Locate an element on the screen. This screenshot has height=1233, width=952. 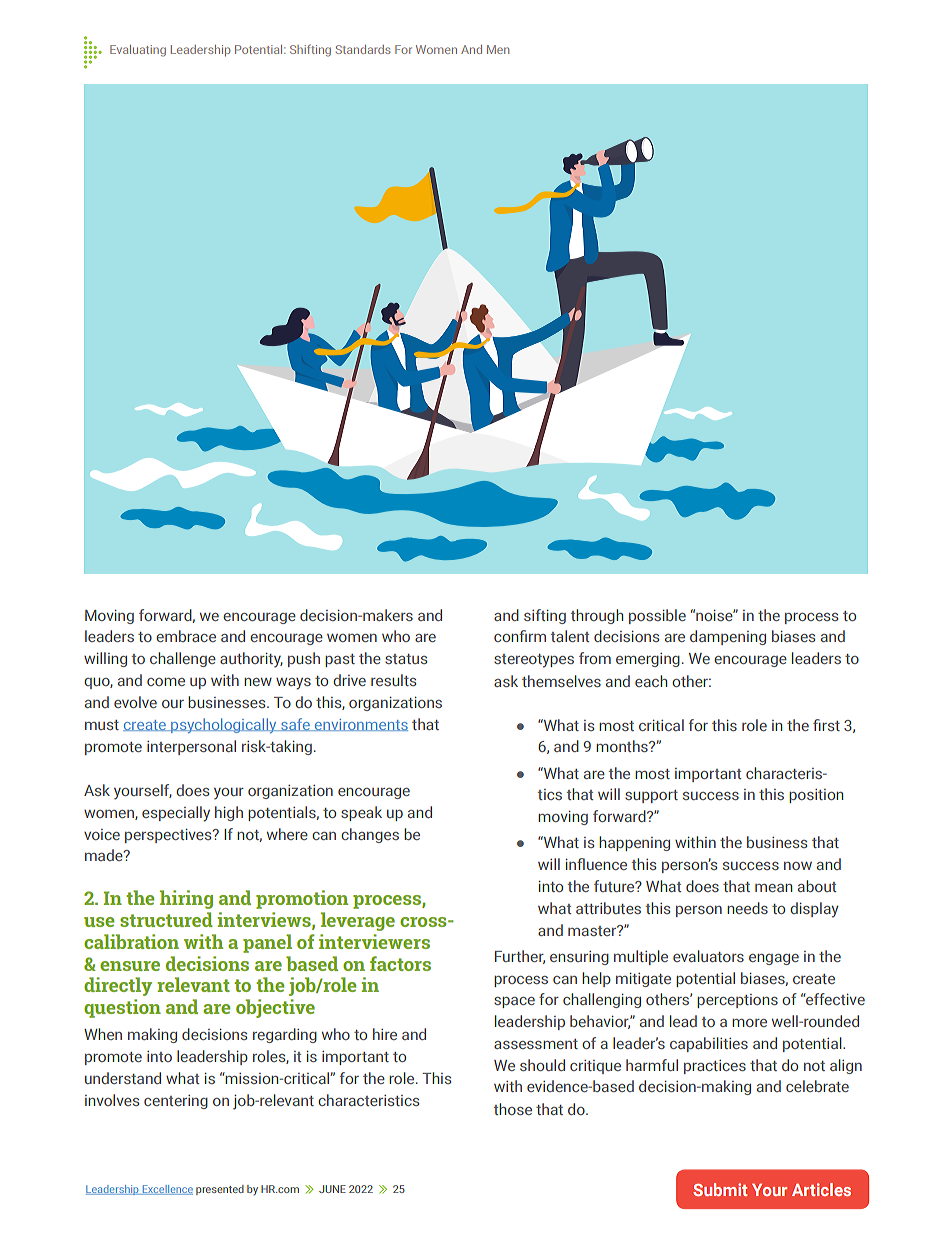
possible is located at coordinates (657, 616).
